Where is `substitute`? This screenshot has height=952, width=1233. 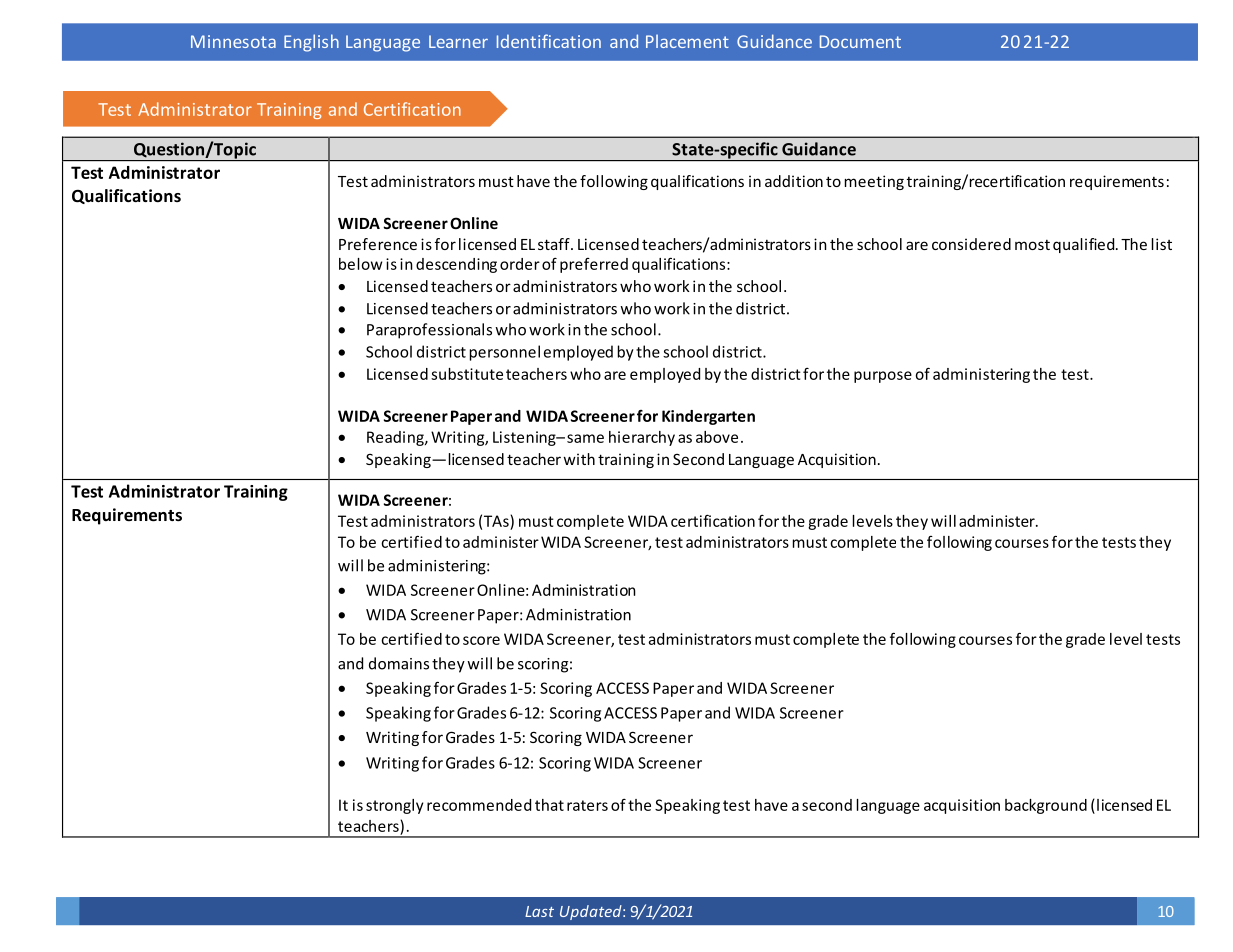 substitute is located at coordinates (467, 374).
